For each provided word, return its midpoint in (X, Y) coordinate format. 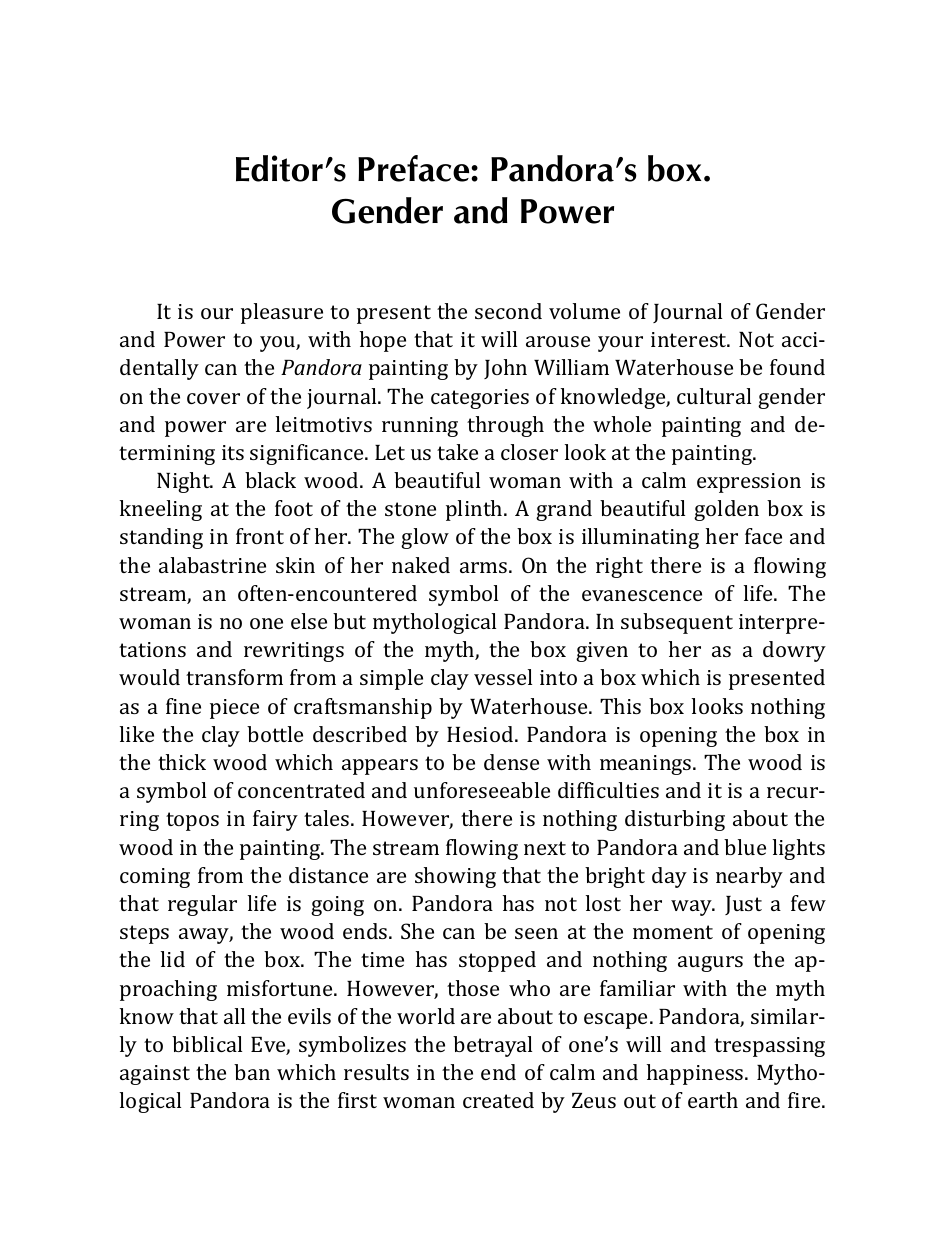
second (508, 311)
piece (234, 709)
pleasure (282, 313)
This (620, 706)
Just (743, 905)
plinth (475, 510)
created (498, 1100)
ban (252, 1072)
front (260, 536)
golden (726, 510)
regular (202, 905)
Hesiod (481, 734)
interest (690, 339)
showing (455, 877)
